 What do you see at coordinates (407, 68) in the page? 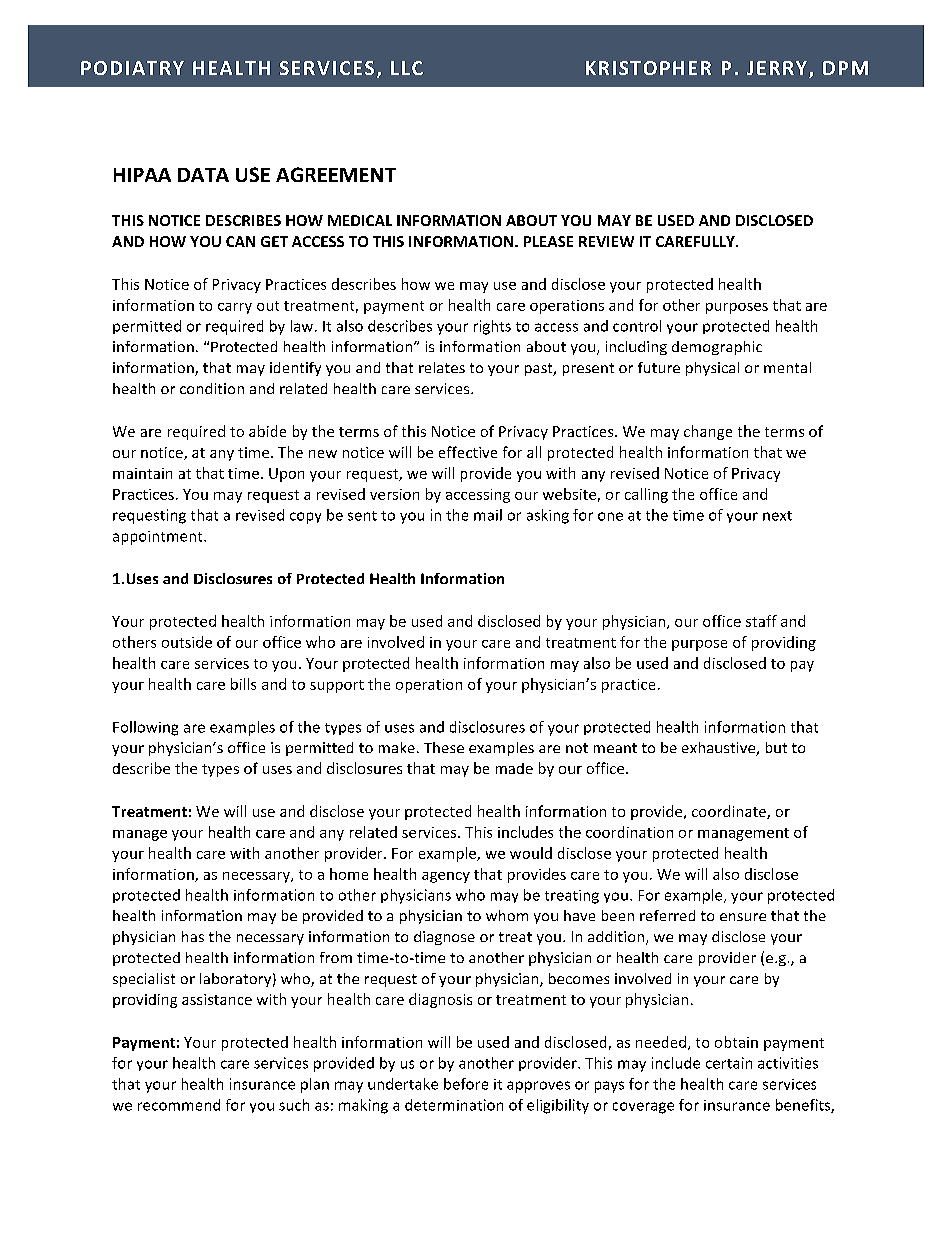
I see `LLC` at bounding box center [407, 68].
